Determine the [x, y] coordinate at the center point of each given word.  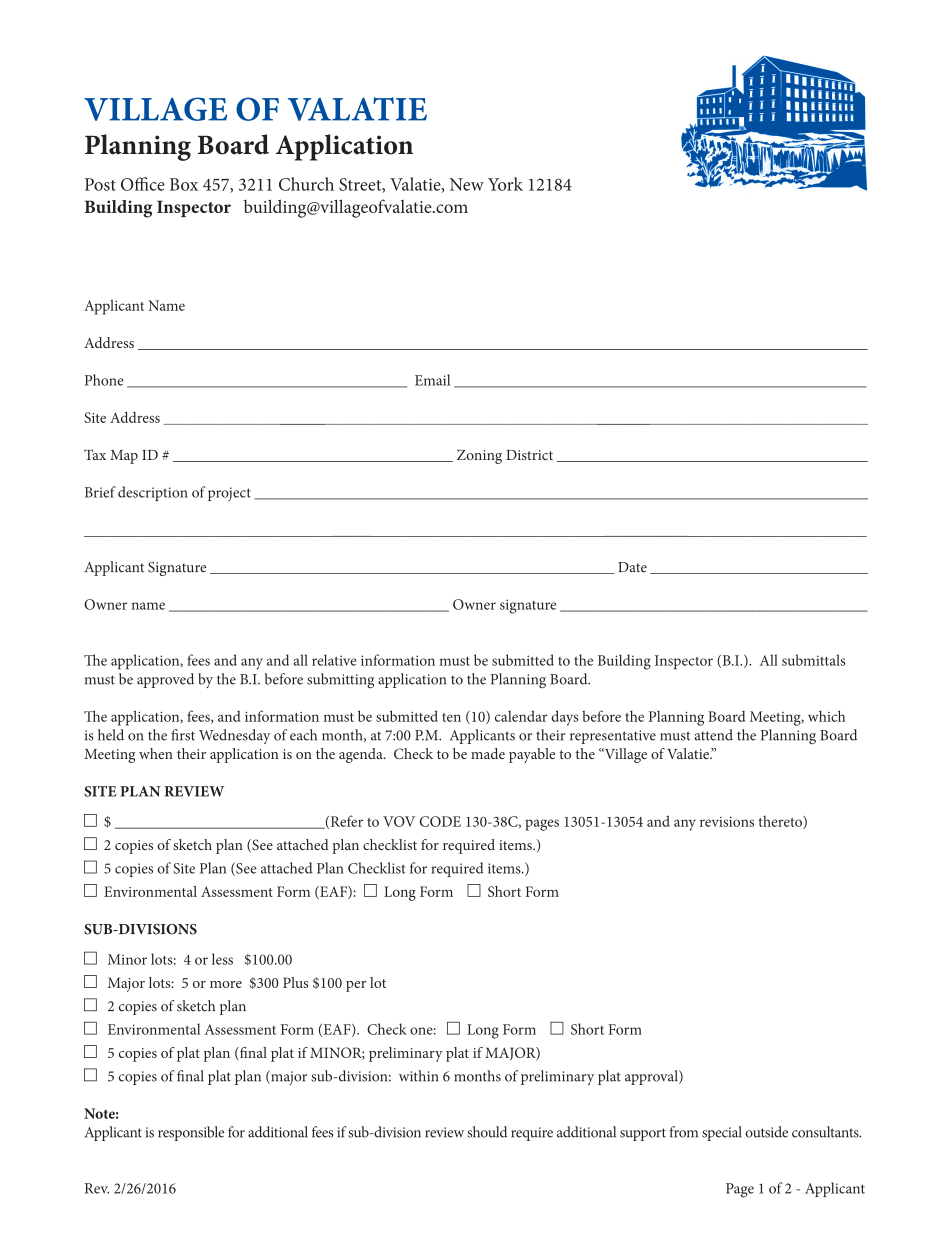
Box [184, 184]
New [467, 184]
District [529, 455]
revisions [727, 822]
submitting [340, 681]
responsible [191, 1133]
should [487, 1132]
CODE [440, 821]
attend [713, 735]
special [722, 1133]
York [505, 184]
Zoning [479, 456]
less [222, 959]
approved [165, 680]
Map [124, 457]
